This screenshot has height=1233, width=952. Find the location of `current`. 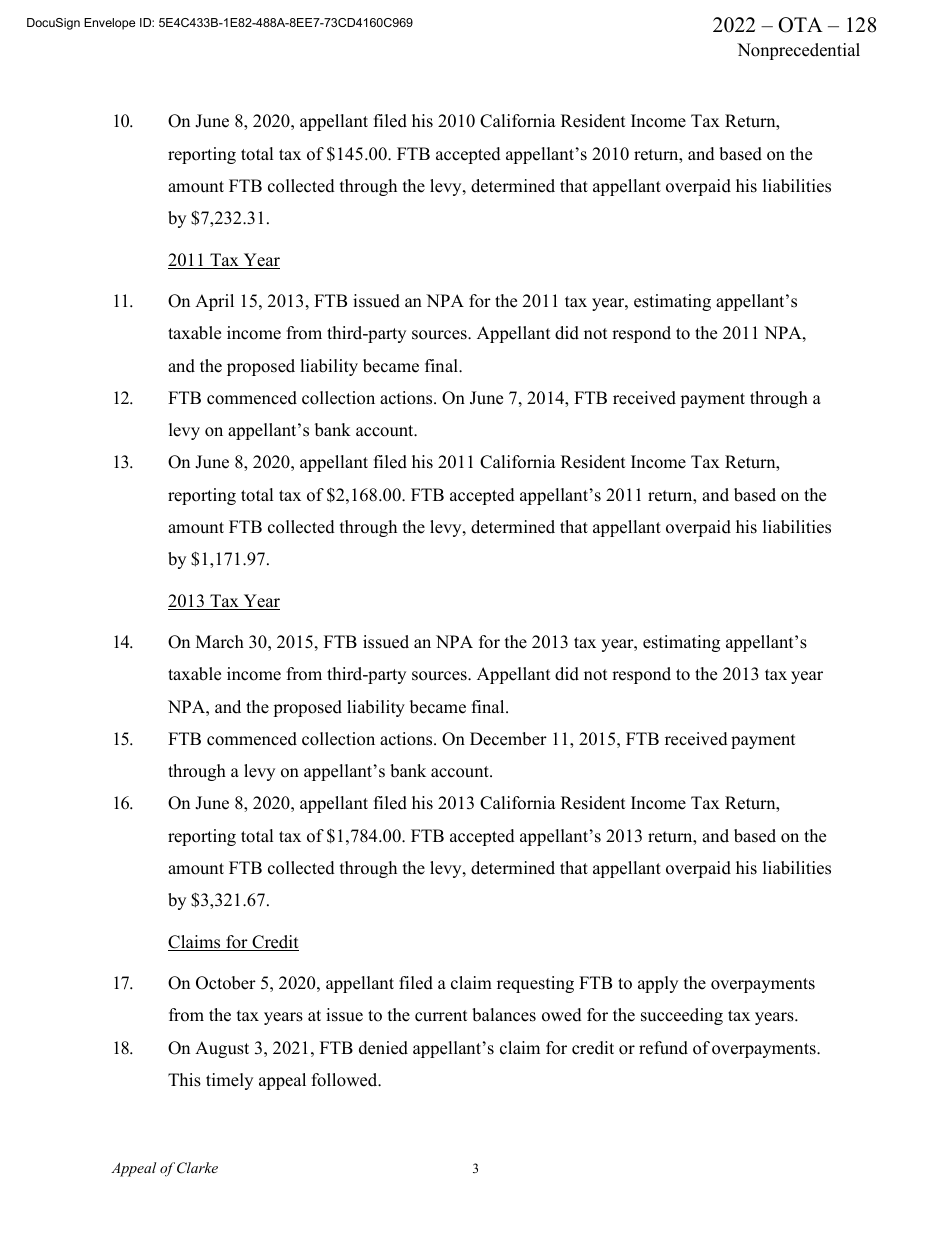

current is located at coordinates (441, 1016).
